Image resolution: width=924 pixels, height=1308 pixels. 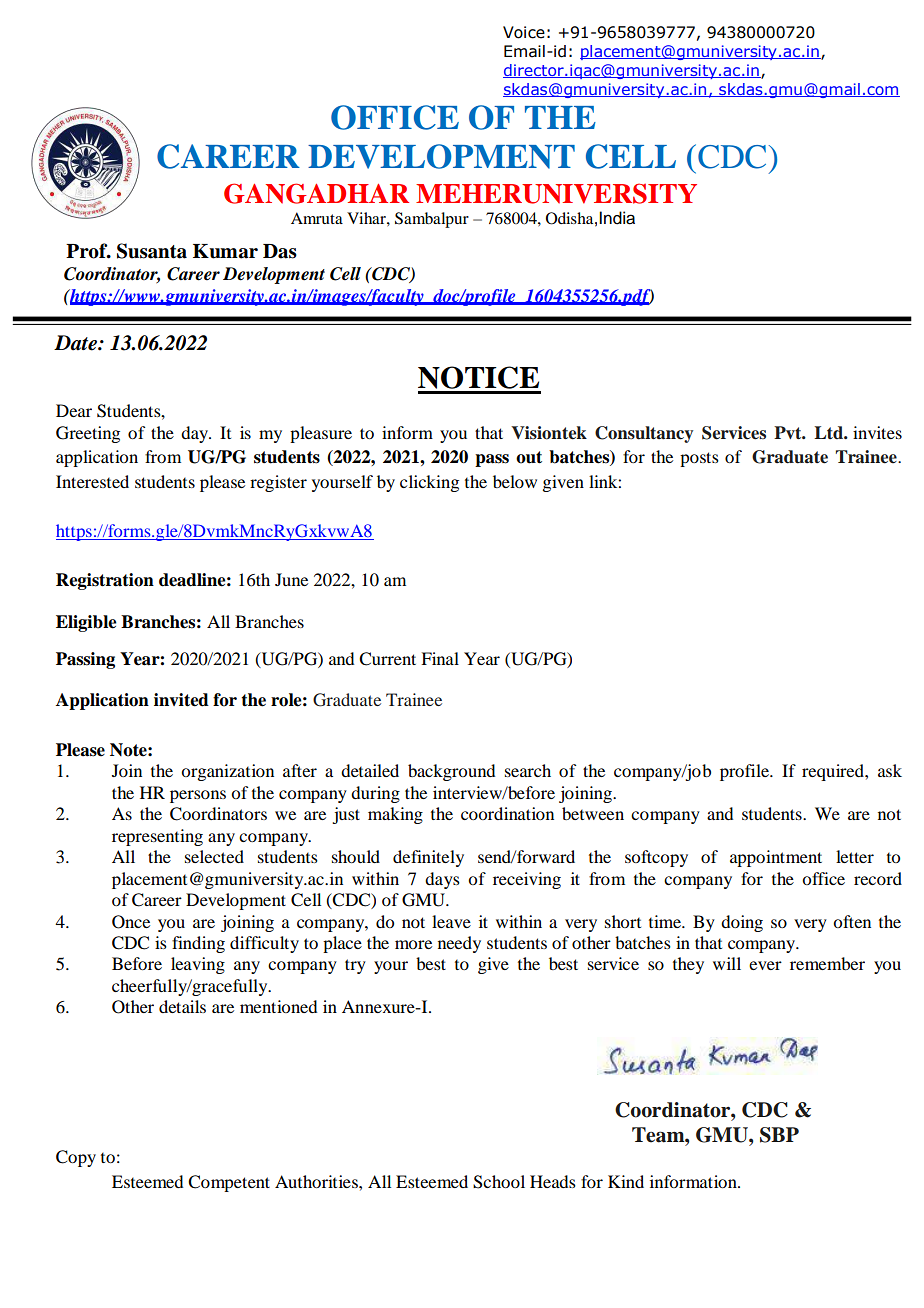 What do you see at coordinates (877, 432) in the screenshot?
I see `invites` at bounding box center [877, 432].
